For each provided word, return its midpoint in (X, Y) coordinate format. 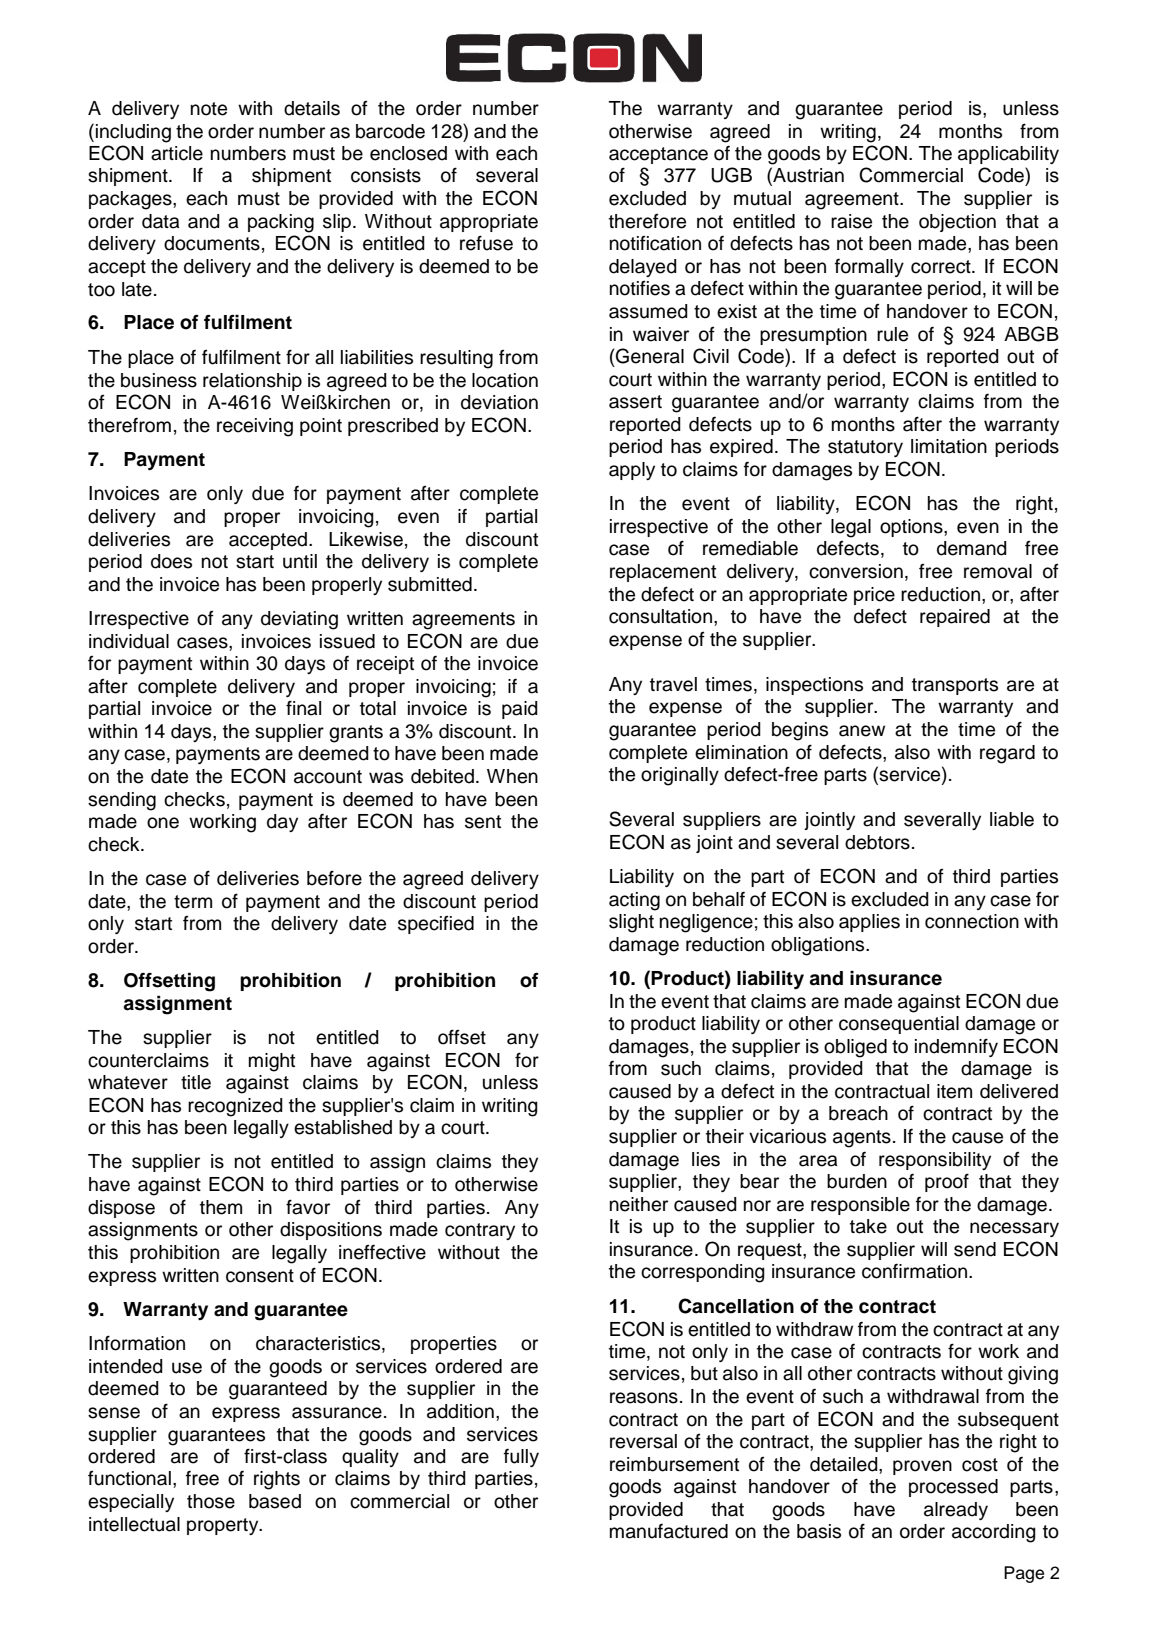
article (177, 153)
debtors (877, 842)
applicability (1008, 155)
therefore (647, 221)
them (221, 1207)
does (171, 561)
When (512, 776)
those (211, 1501)
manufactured (669, 1531)
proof (947, 1182)
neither (639, 1204)
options (912, 528)
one (163, 823)
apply (632, 471)
